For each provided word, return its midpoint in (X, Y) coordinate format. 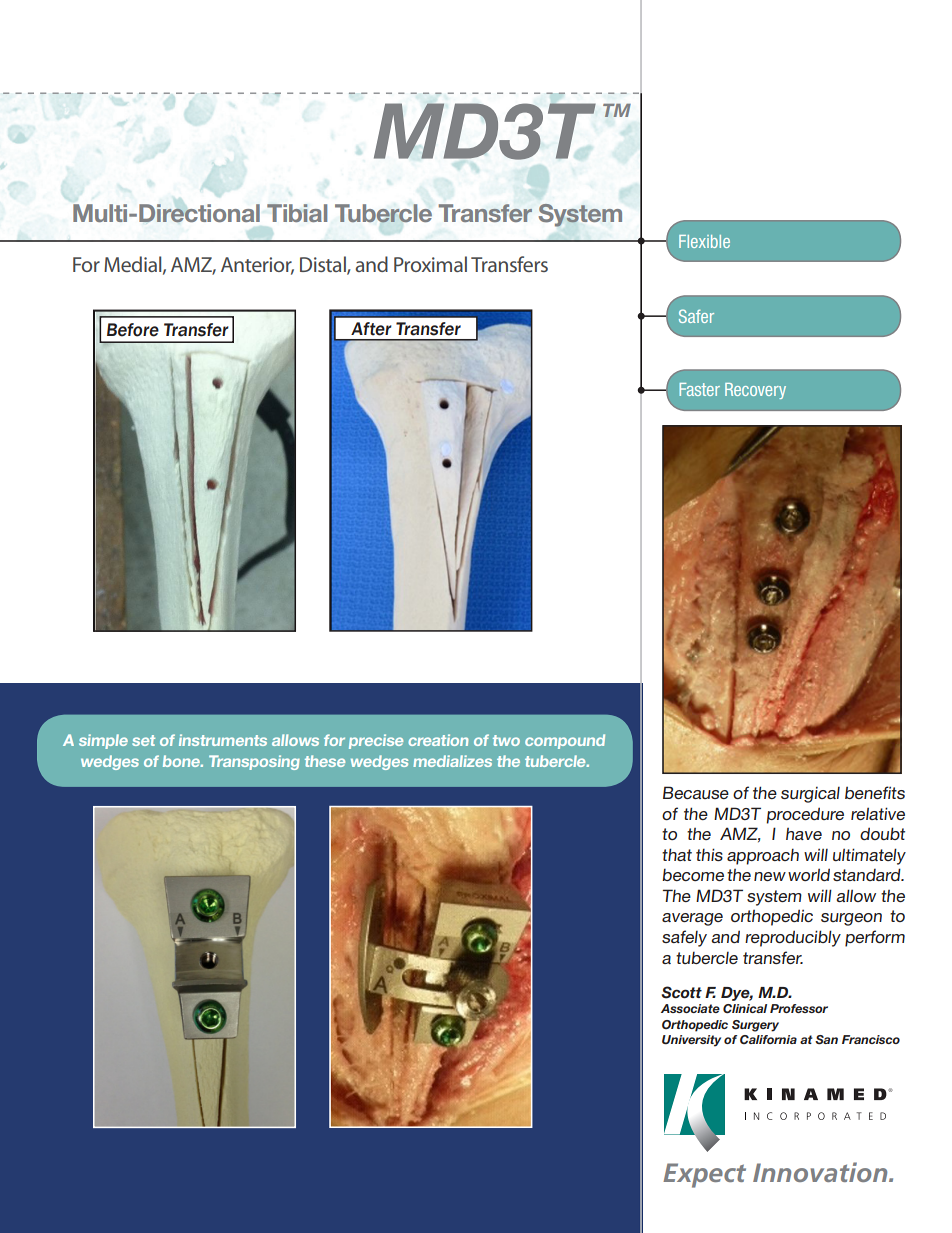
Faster (699, 389)
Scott (681, 992)
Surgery (755, 1026)
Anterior (257, 265)
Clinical (745, 1008)
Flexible (704, 241)
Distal (324, 265)
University (691, 1041)
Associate (690, 1008)
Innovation (821, 1172)
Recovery (755, 391)
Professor (799, 1008)
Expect (704, 1175)
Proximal (430, 264)
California (768, 1039)
